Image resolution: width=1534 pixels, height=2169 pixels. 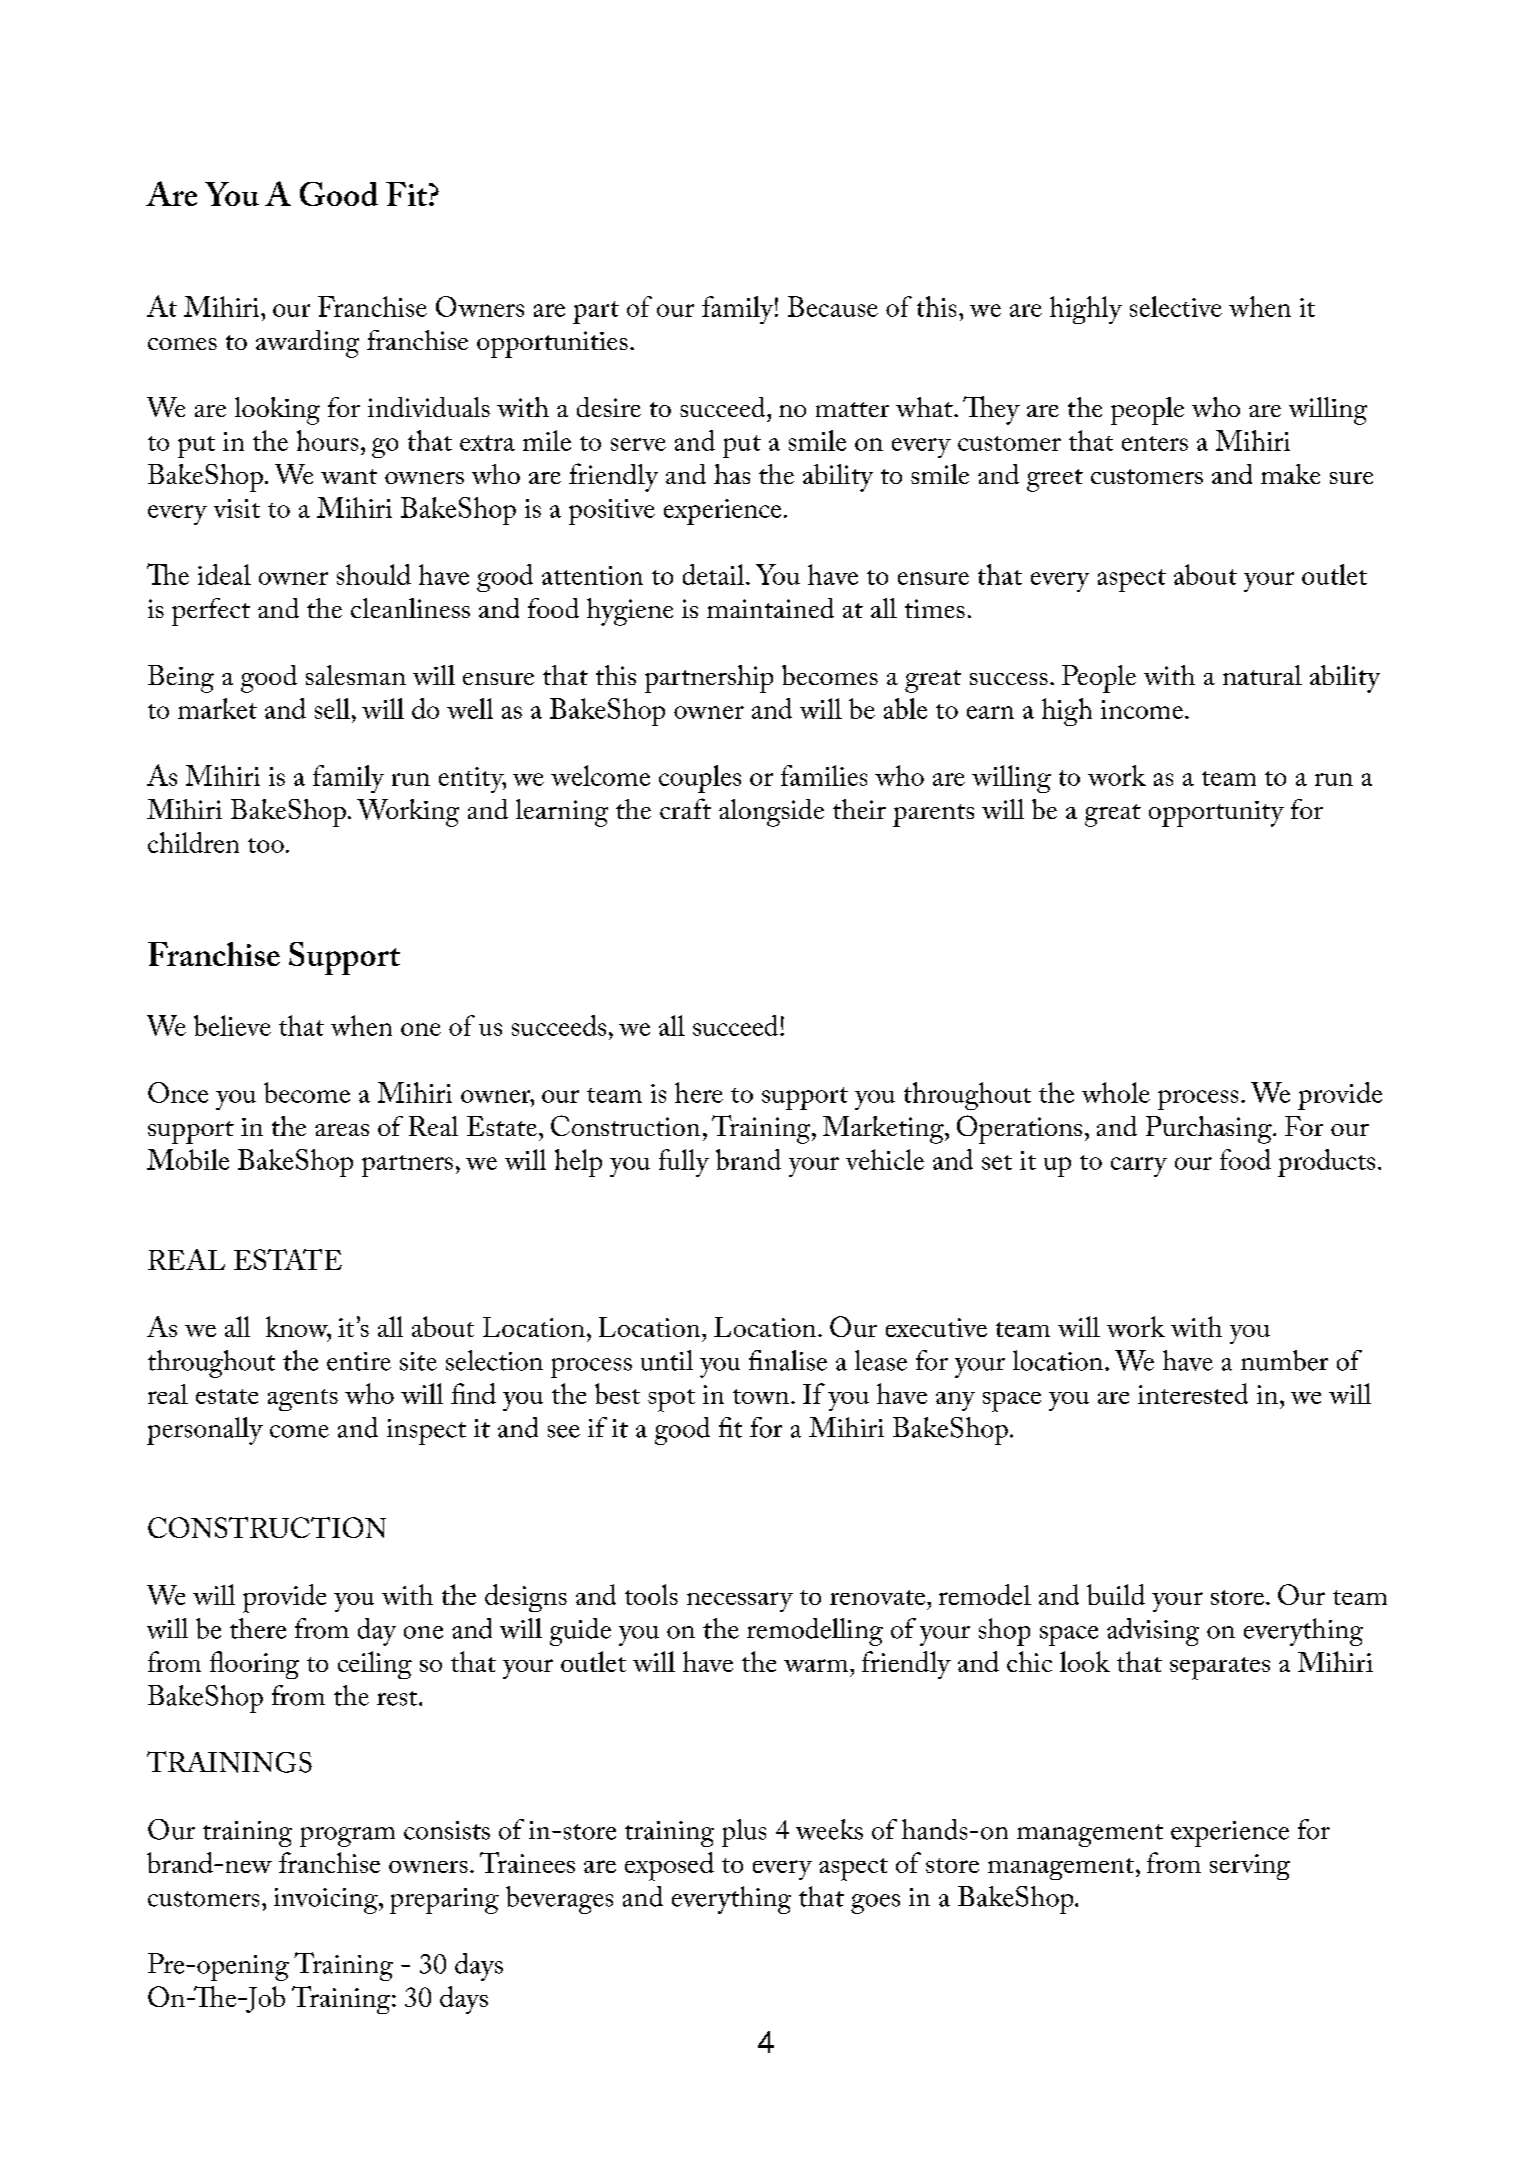 I want to click on children, so click(x=193, y=842).
